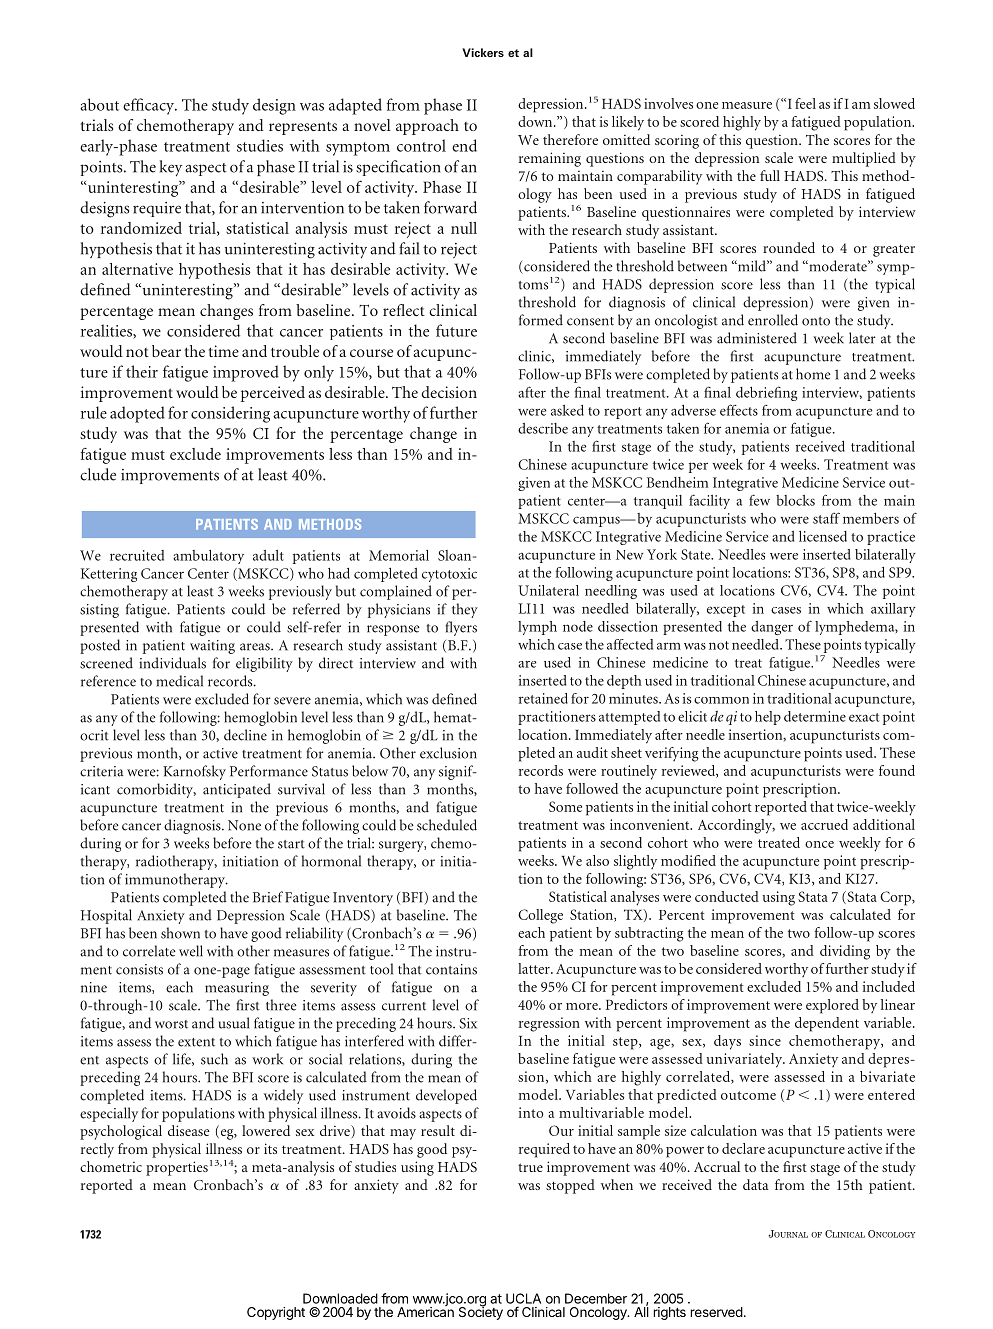 The width and height of the screenshot is (993, 1329). What do you see at coordinates (543, 698) in the screenshot?
I see `retained` at bounding box center [543, 698].
